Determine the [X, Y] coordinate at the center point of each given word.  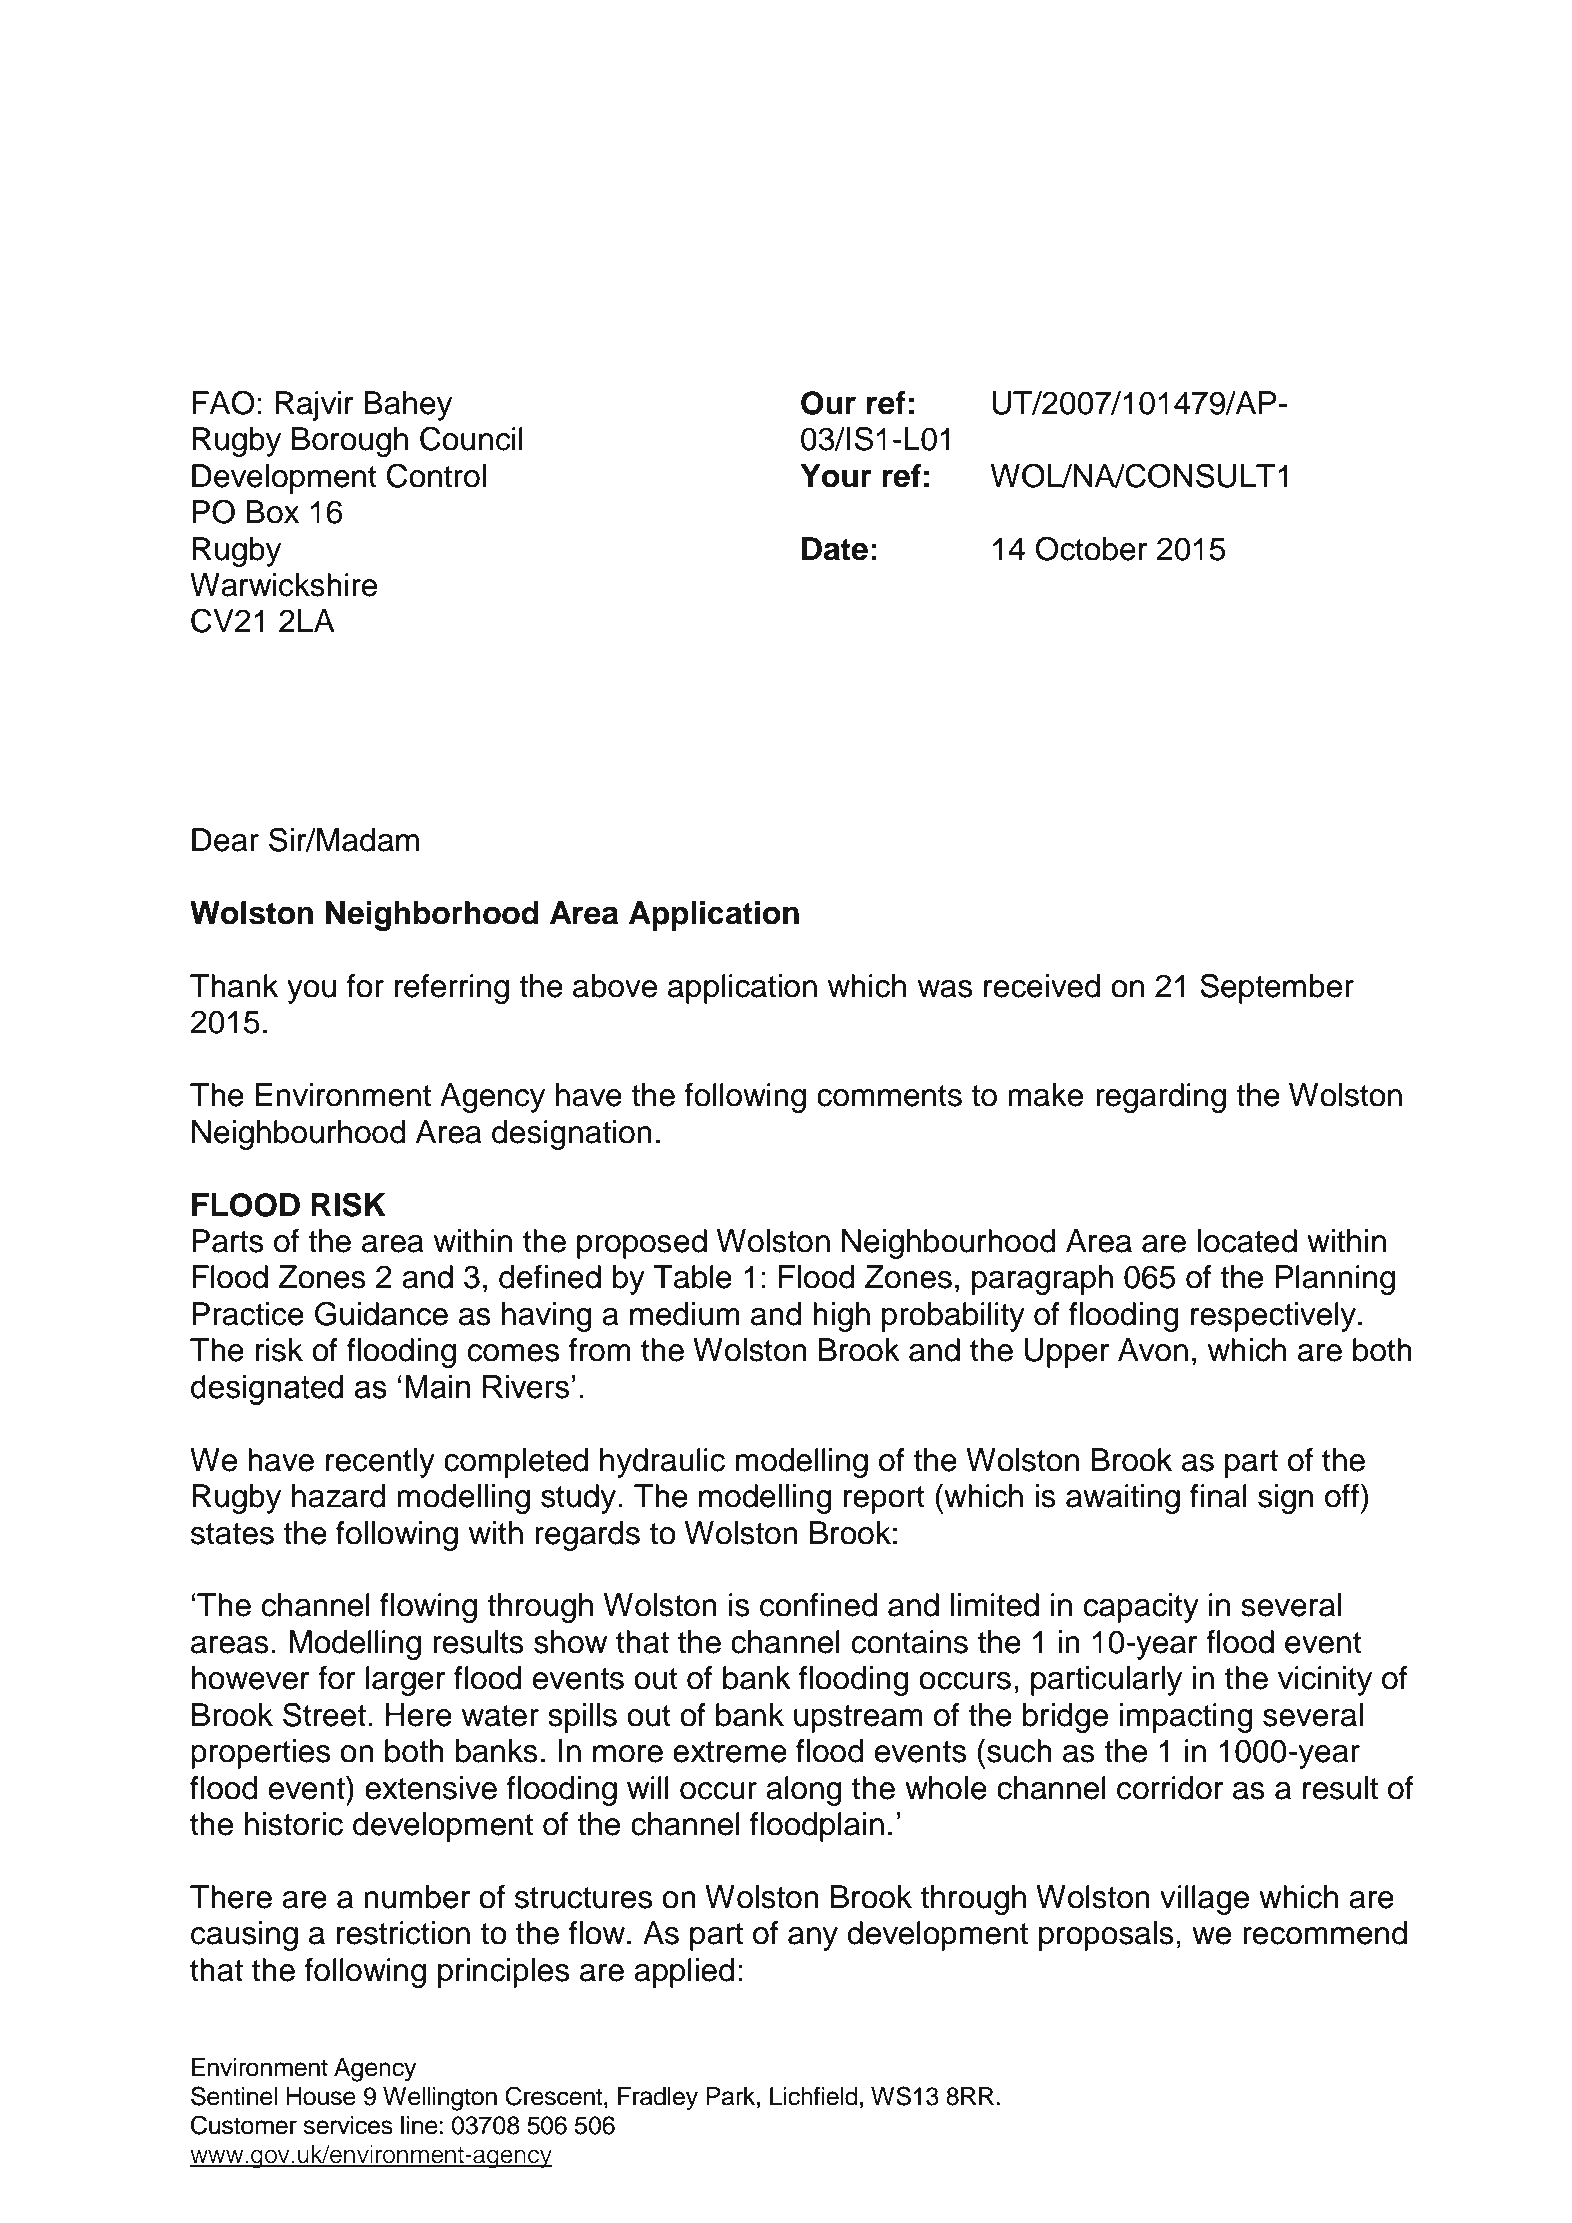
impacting [1186, 1718]
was [945, 989]
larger [405, 1681]
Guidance [381, 1313]
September [1277, 988]
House [321, 2096]
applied [684, 1973]
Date [835, 549]
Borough [350, 442]
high [841, 1317]
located [1247, 1241]
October [1091, 548]
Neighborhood [432, 916]
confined [818, 1605]
